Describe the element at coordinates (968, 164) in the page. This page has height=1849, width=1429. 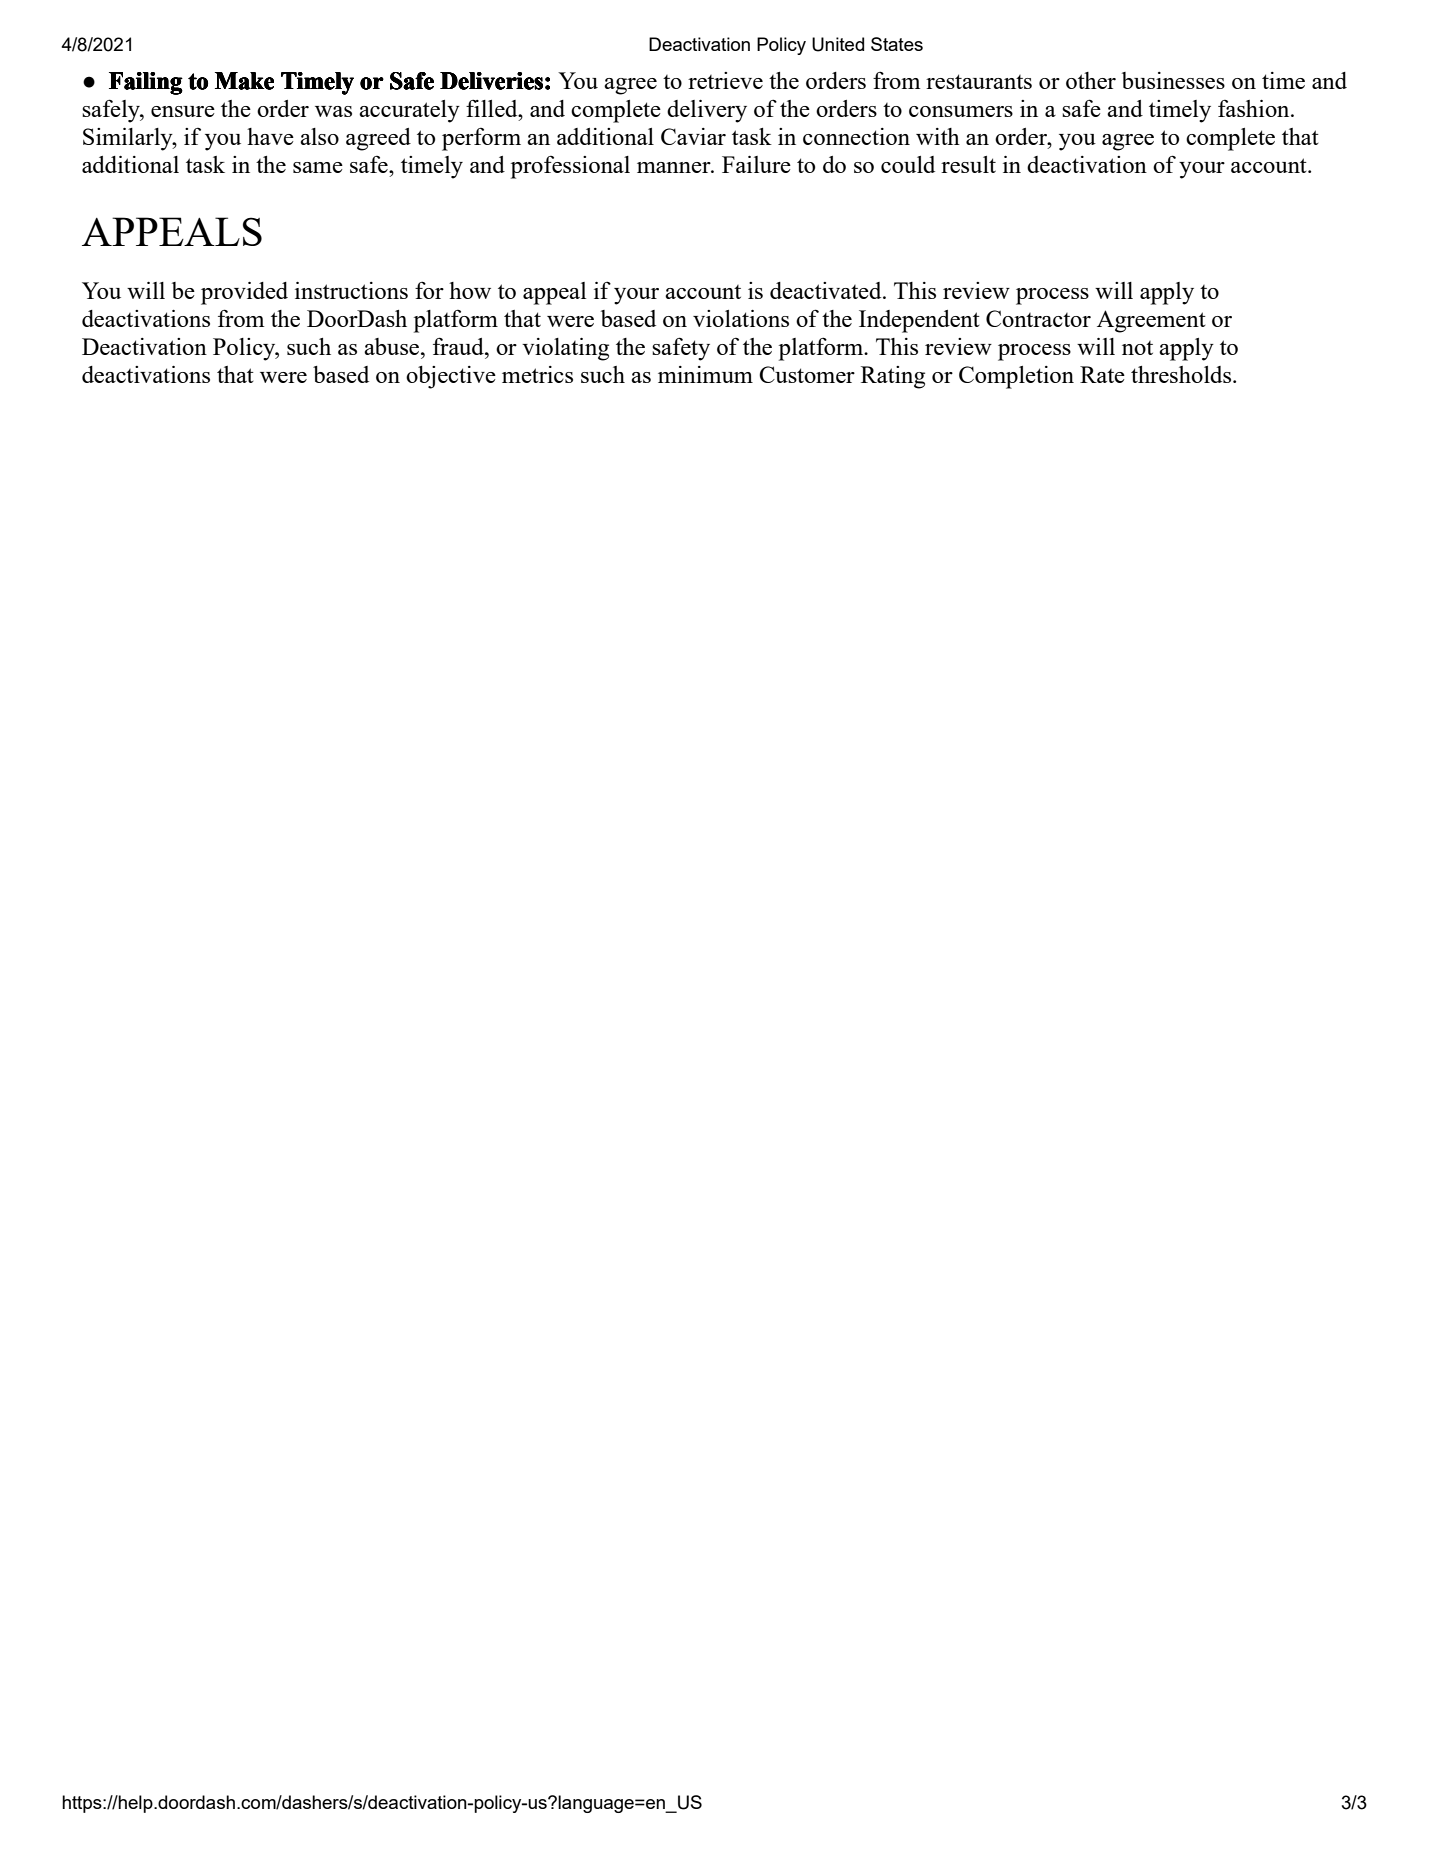
I see `result` at that location.
